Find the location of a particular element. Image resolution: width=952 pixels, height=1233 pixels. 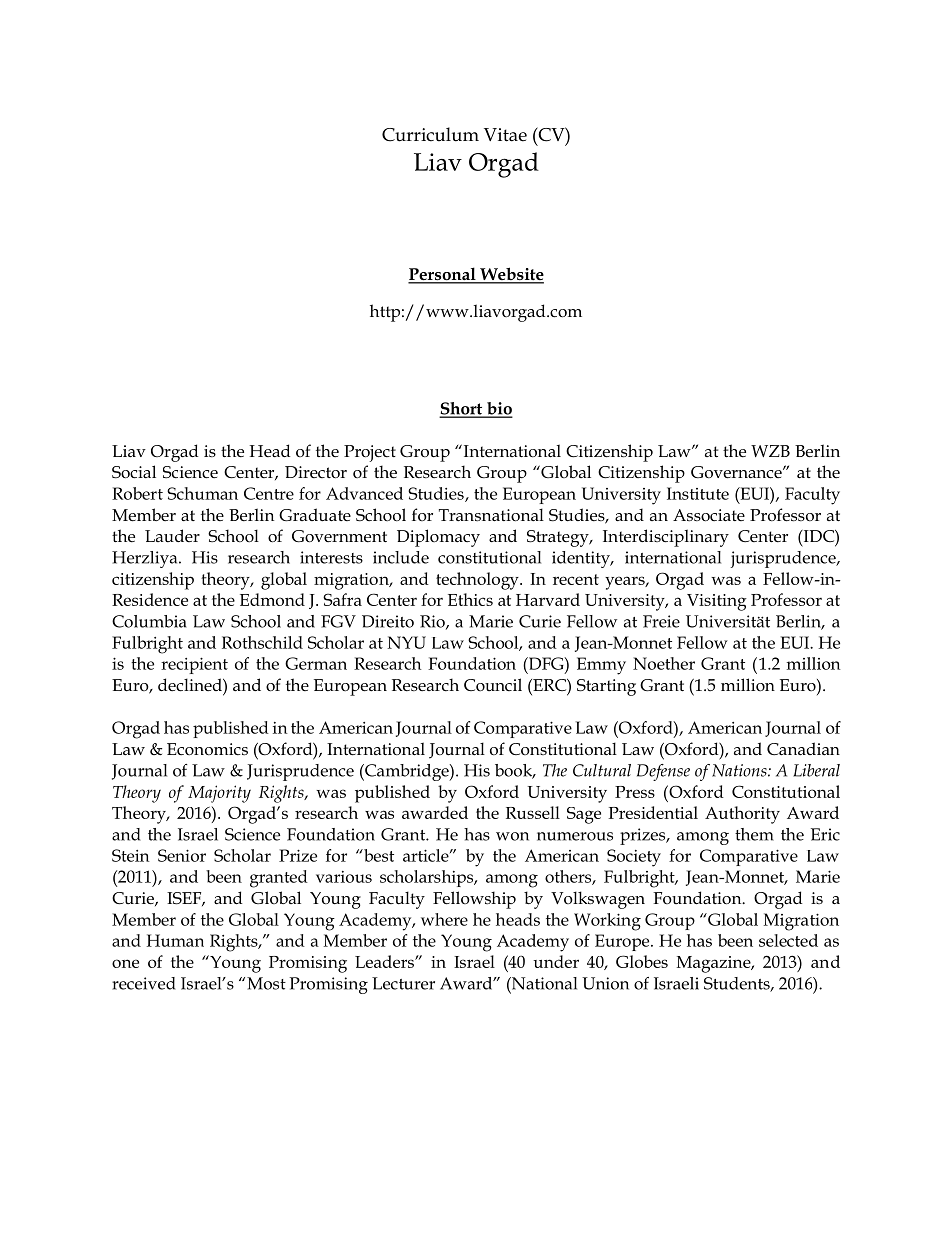

Most is located at coordinates (266, 983).
